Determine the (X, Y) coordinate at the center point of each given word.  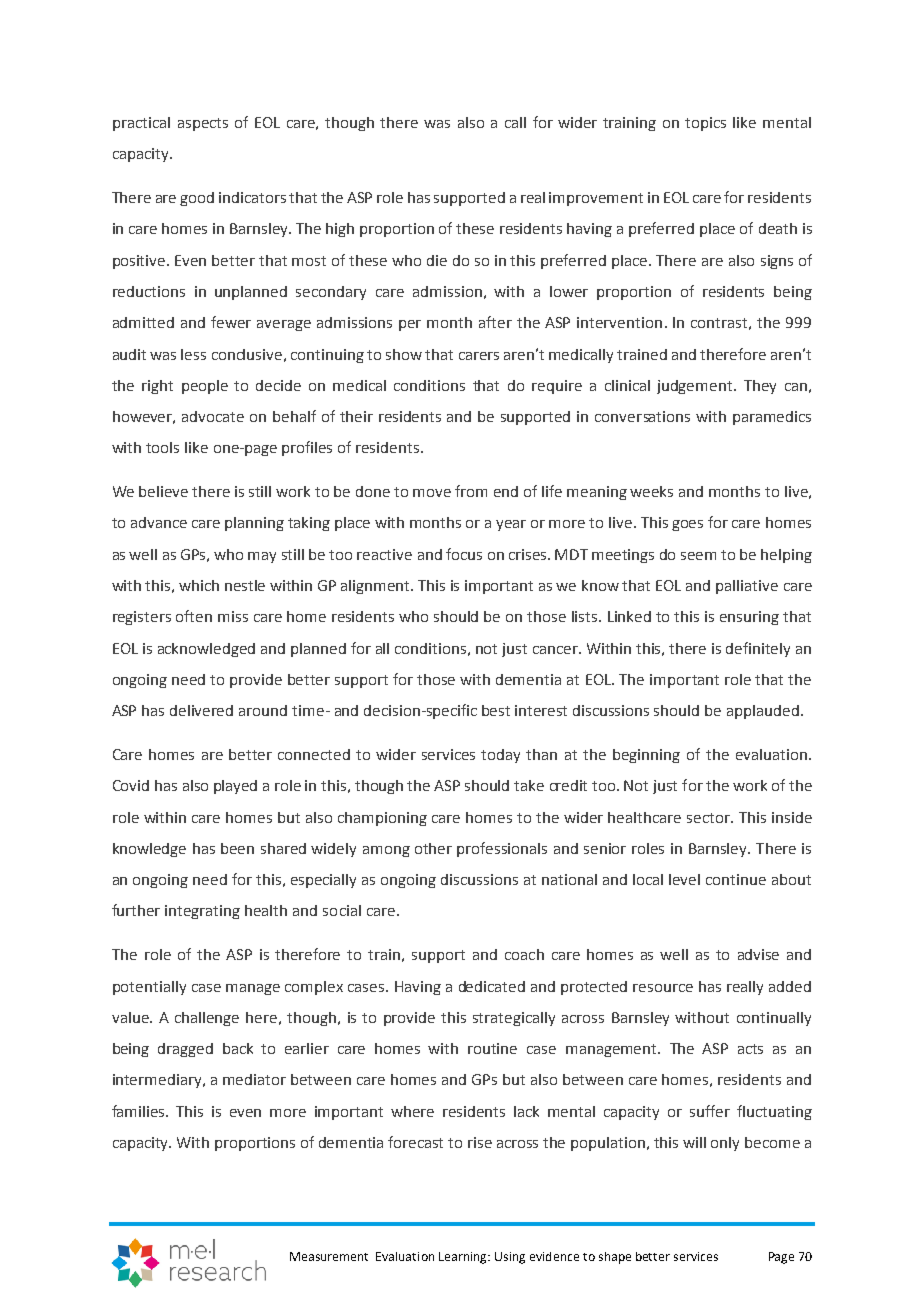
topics (705, 124)
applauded (763, 712)
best (496, 710)
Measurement (329, 1256)
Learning (464, 1258)
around (263, 710)
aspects (203, 124)
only (725, 1144)
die (437, 260)
